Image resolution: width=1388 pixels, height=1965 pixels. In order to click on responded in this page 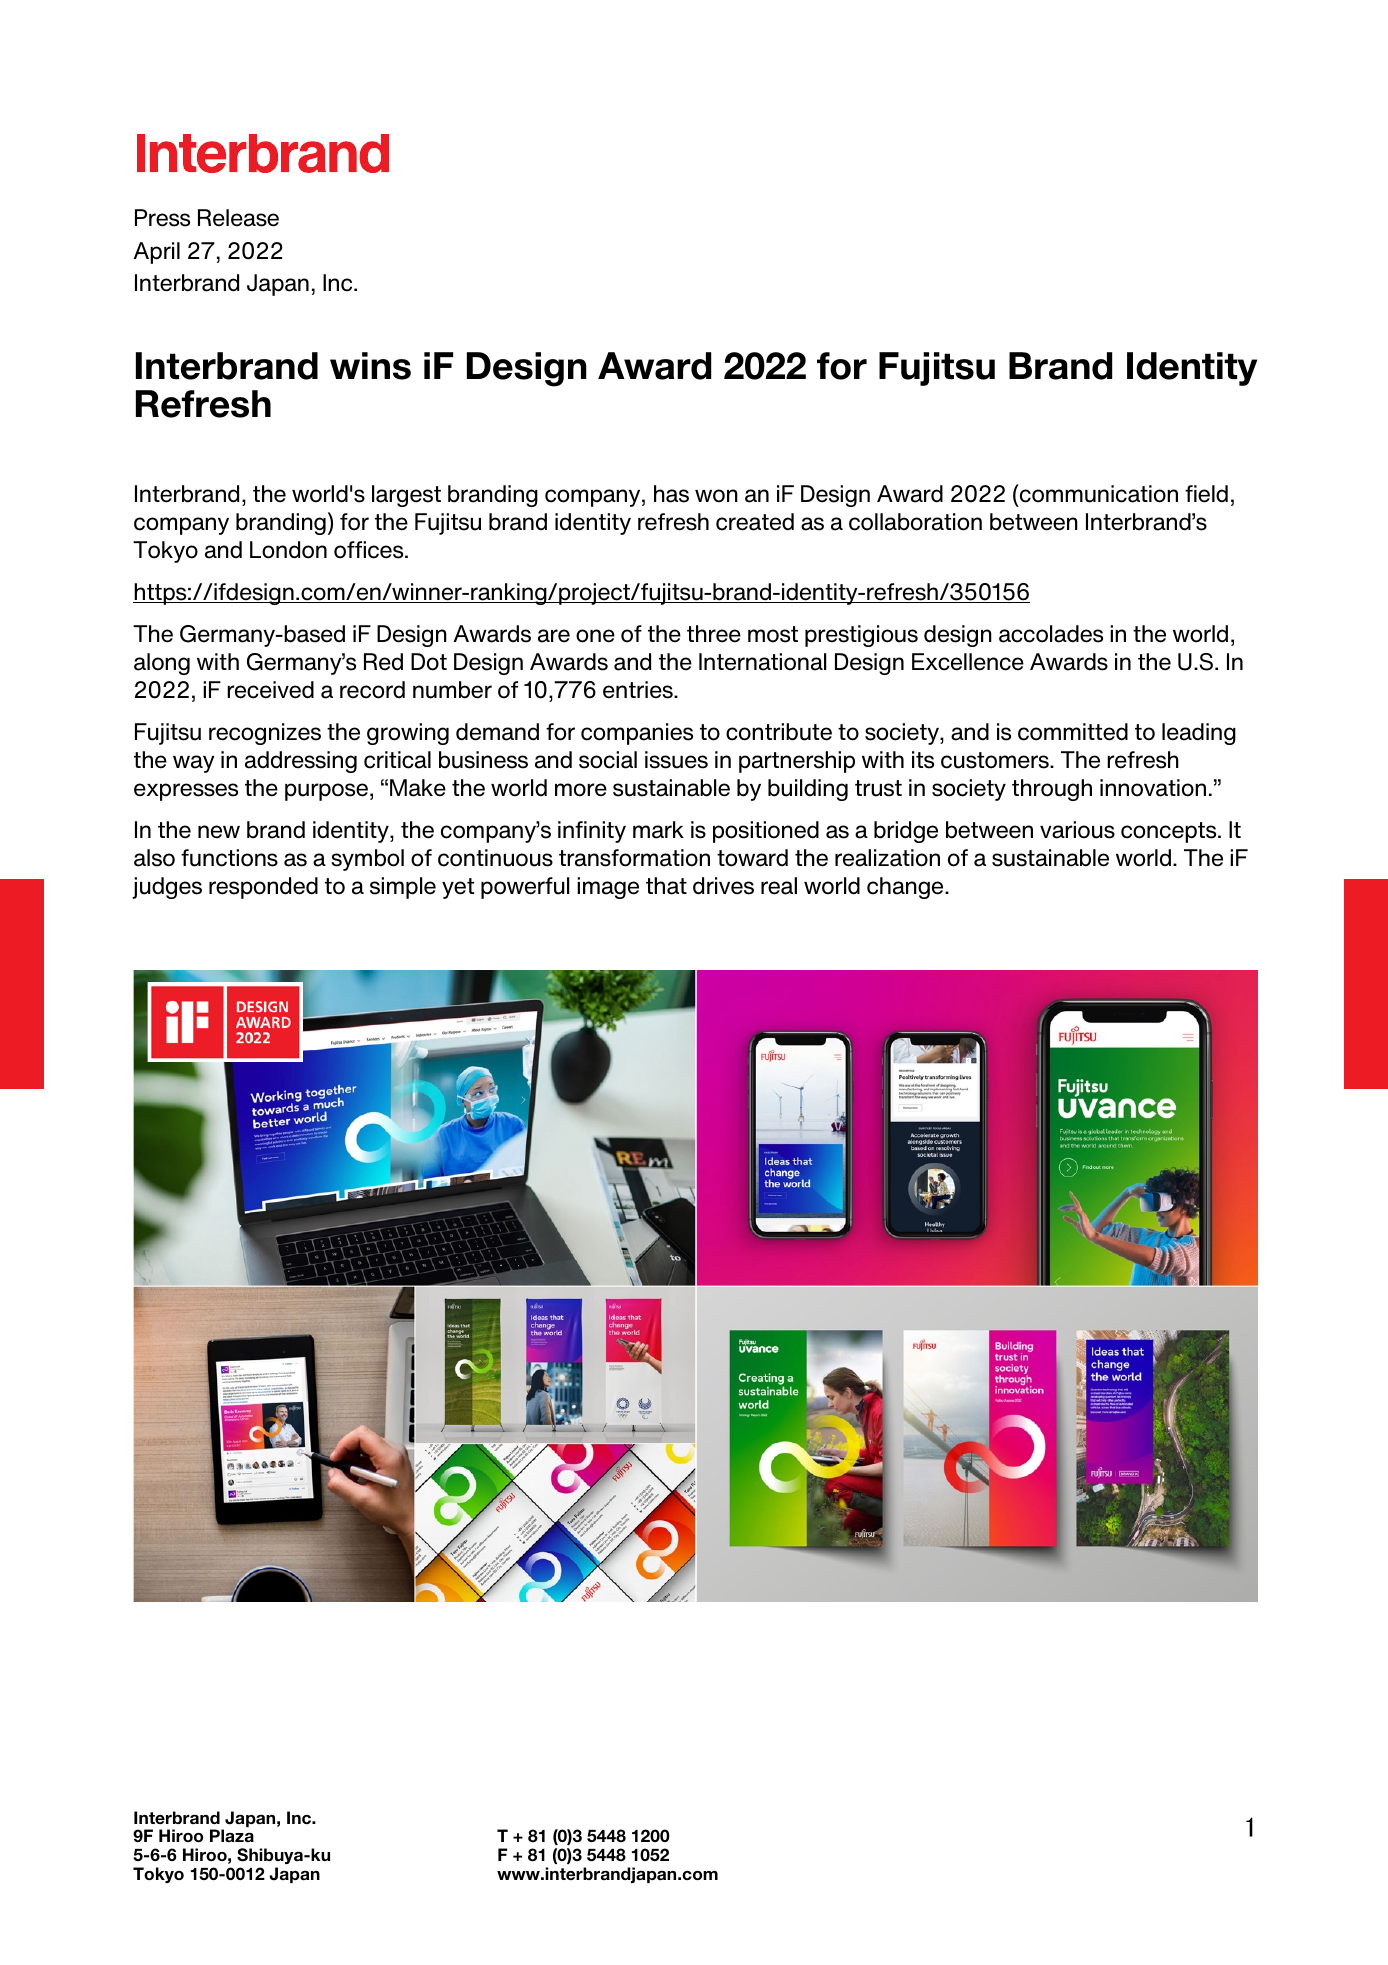, I will do `click(263, 888)`.
